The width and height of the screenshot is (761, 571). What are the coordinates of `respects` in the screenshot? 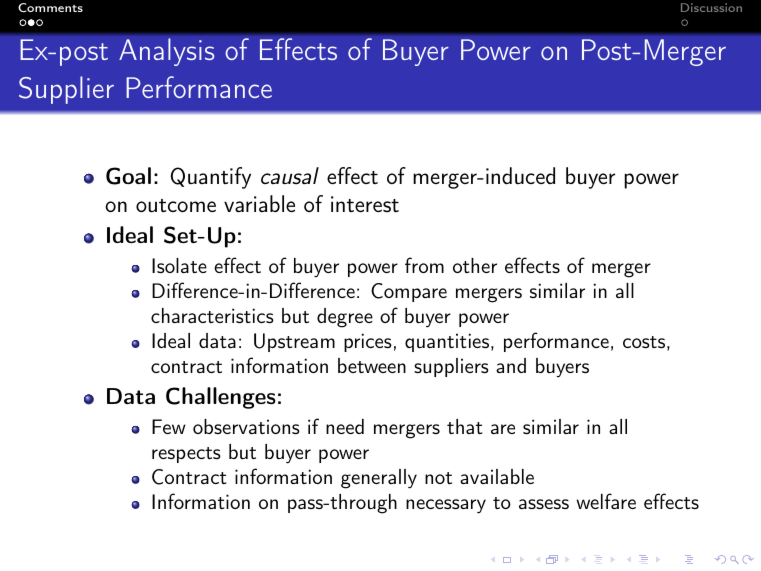 It's located at (186, 455).
